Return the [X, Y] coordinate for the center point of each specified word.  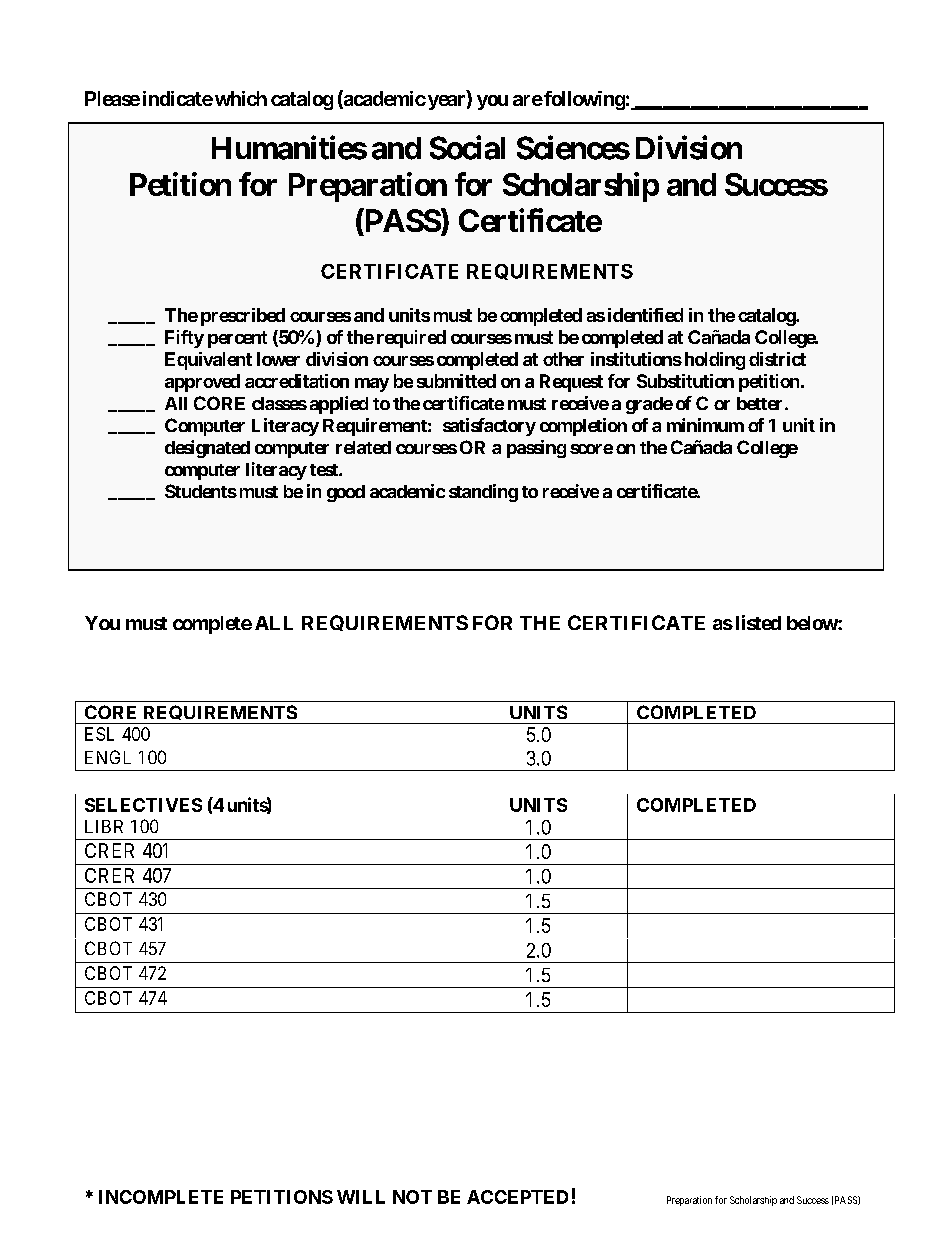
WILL [361, 1197]
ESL [99, 734]
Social [467, 147]
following [583, 100]
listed [758, 622]
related [363, 447]
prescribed [243, 317]
